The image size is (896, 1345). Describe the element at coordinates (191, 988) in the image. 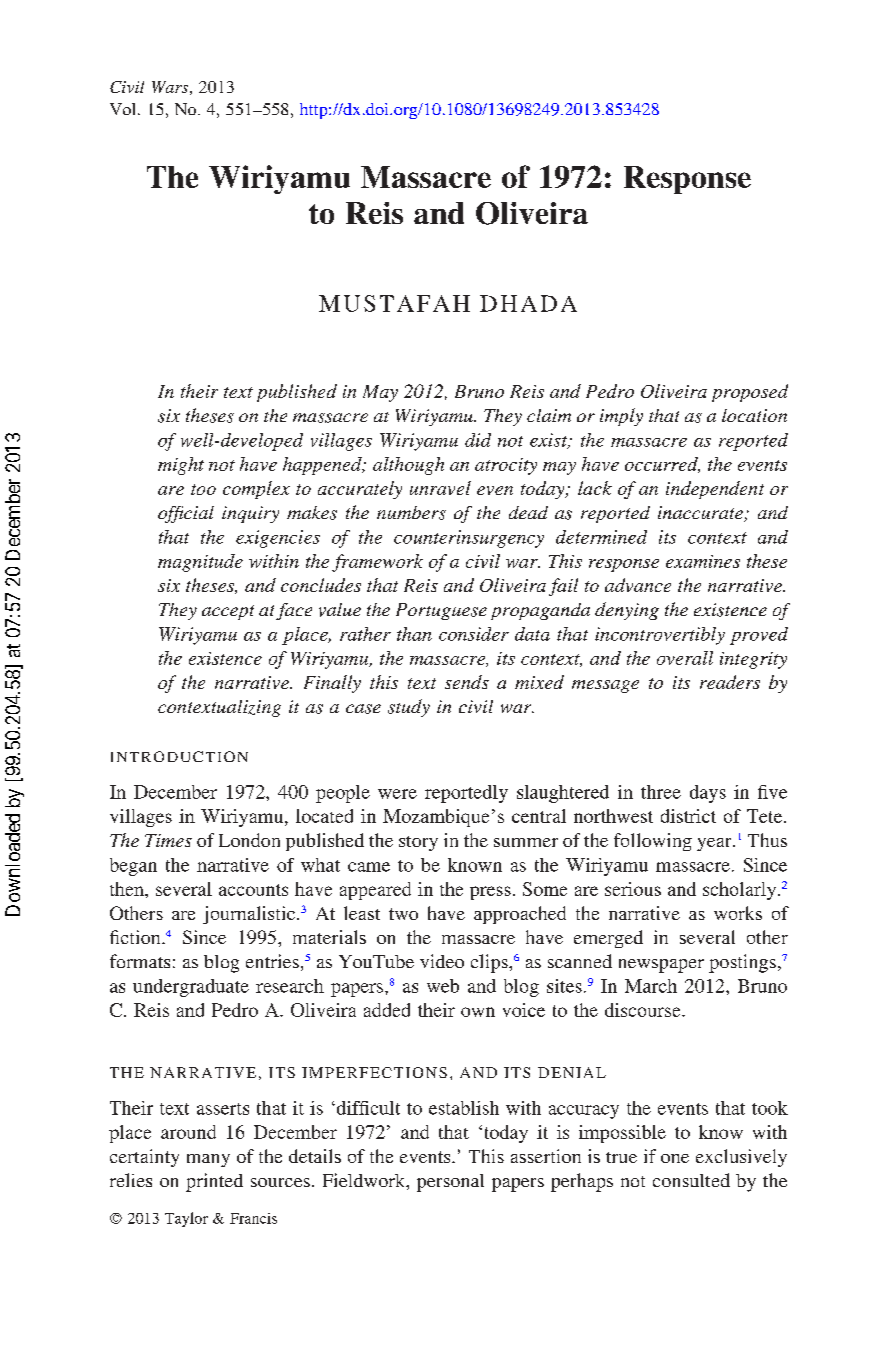

I see `undergraduate` at that location.
